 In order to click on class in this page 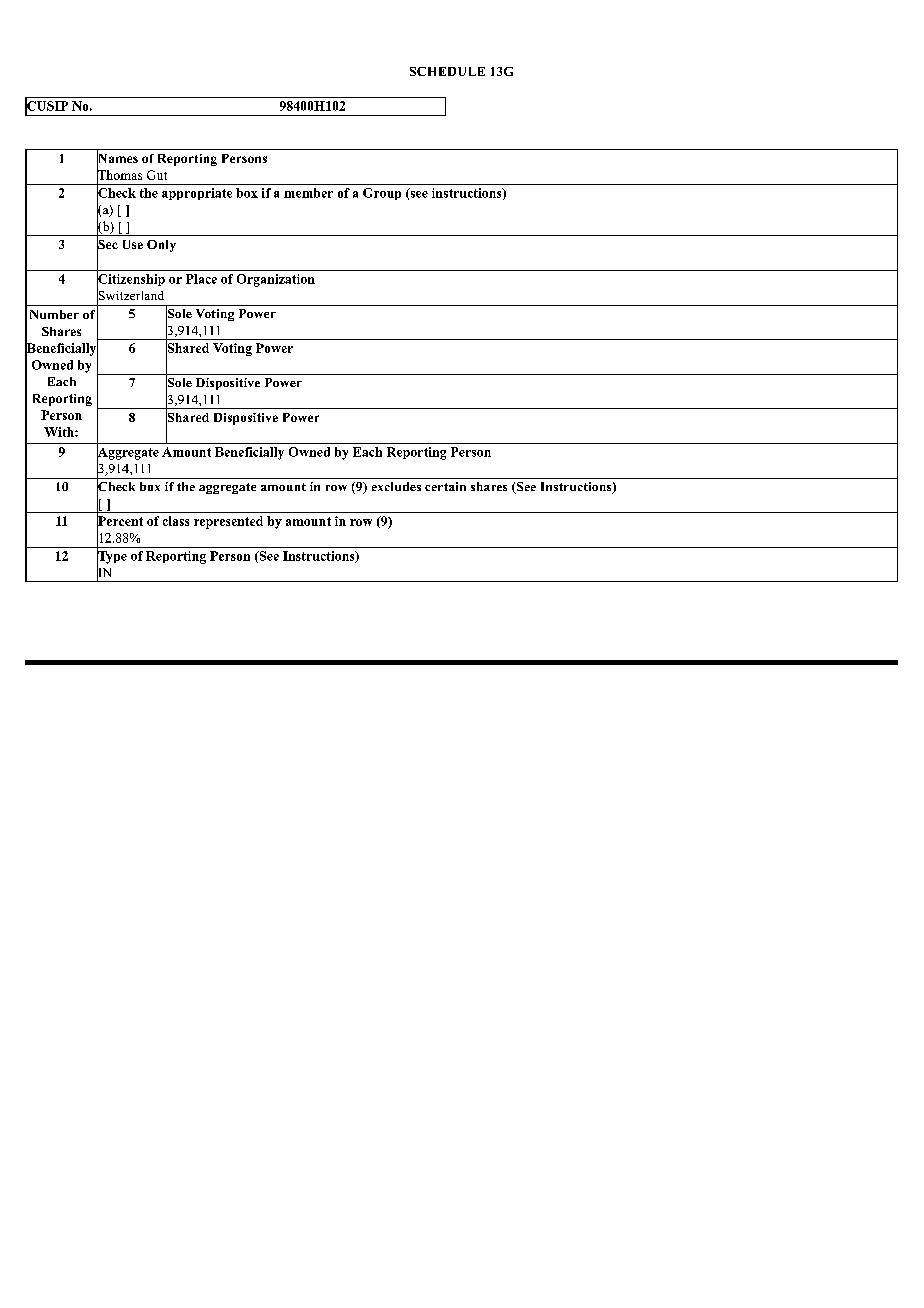, I will do `click(176, 521)`.
